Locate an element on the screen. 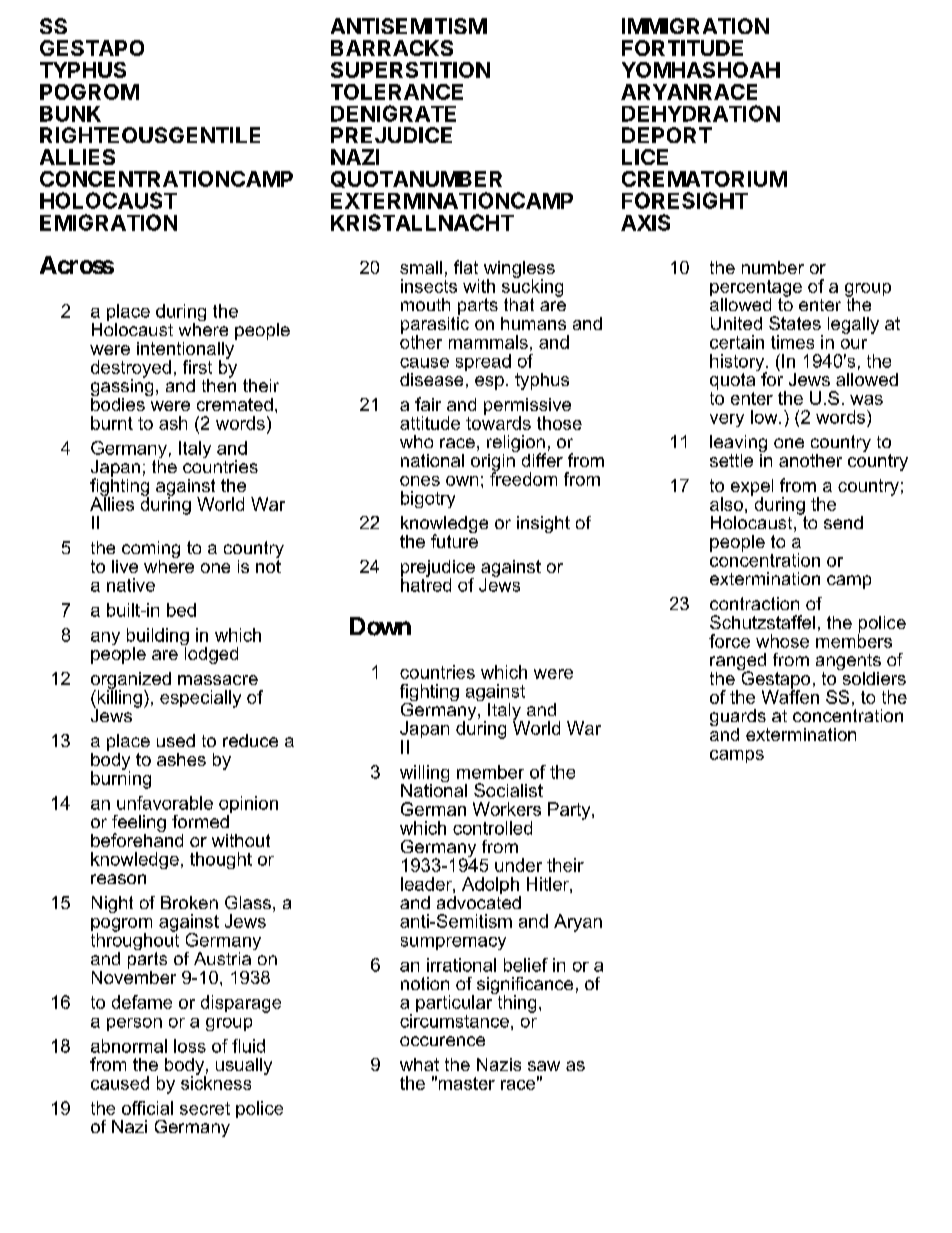 The height and width of the screenshot is (1233, 952). IMMIGRATION is located at coordinates (695, 26).
